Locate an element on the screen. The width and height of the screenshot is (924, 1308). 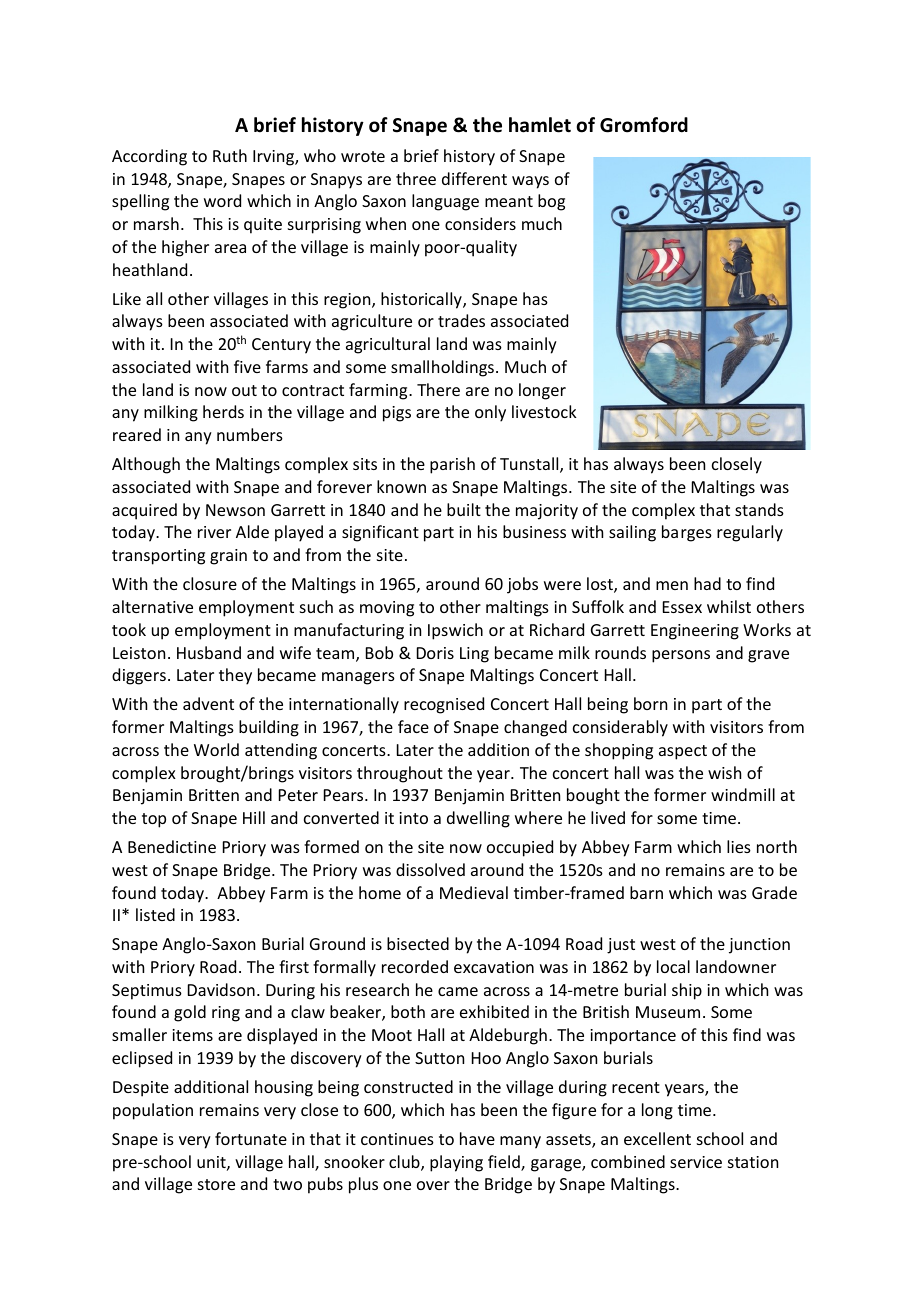
herds is located at coordinates (223, 411).
